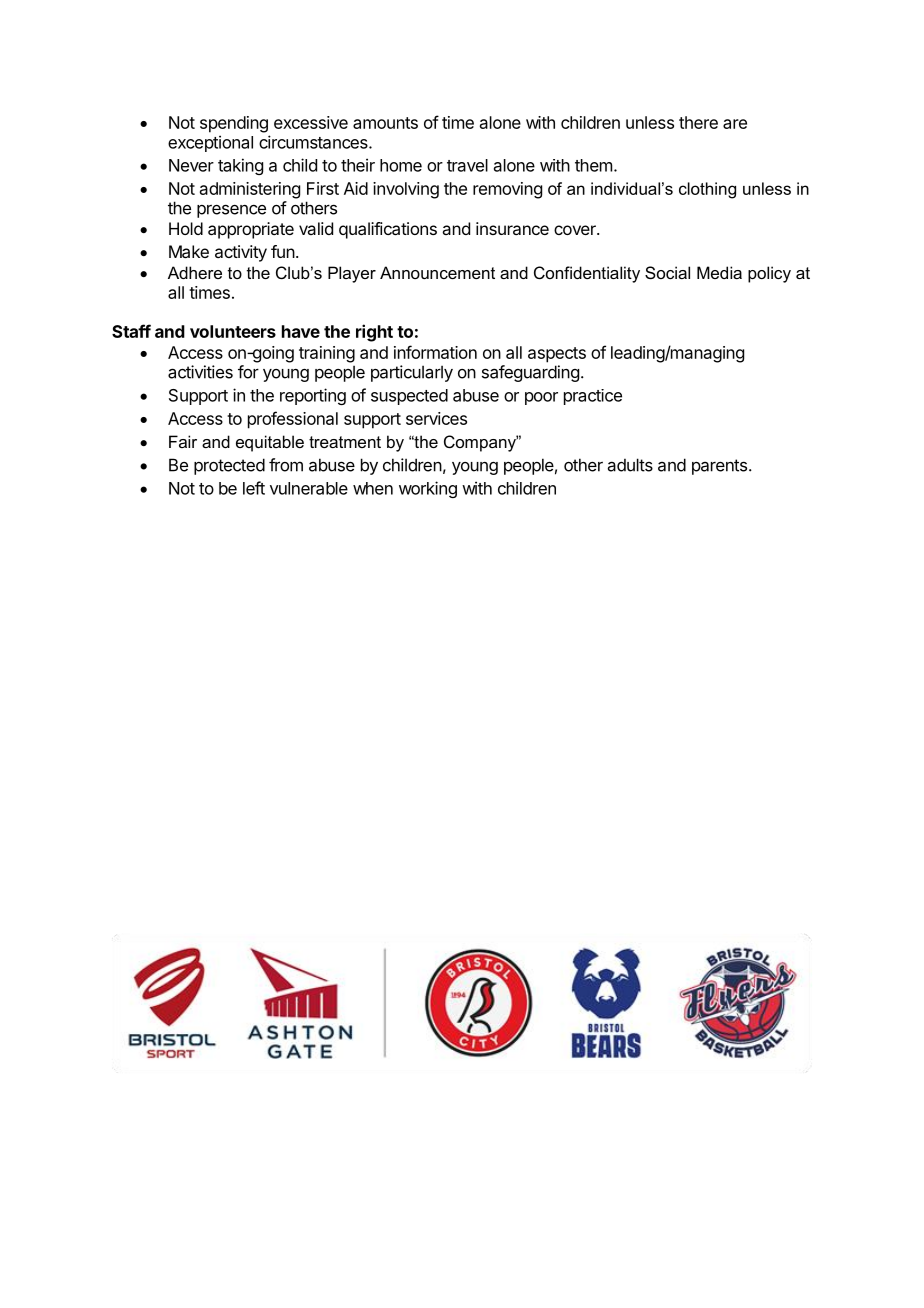 Image resolution: width=924 pixels, height=1308 pixels. Describe the element at coordinates (437, 272) in the page. I see `Announcement` at that location.
